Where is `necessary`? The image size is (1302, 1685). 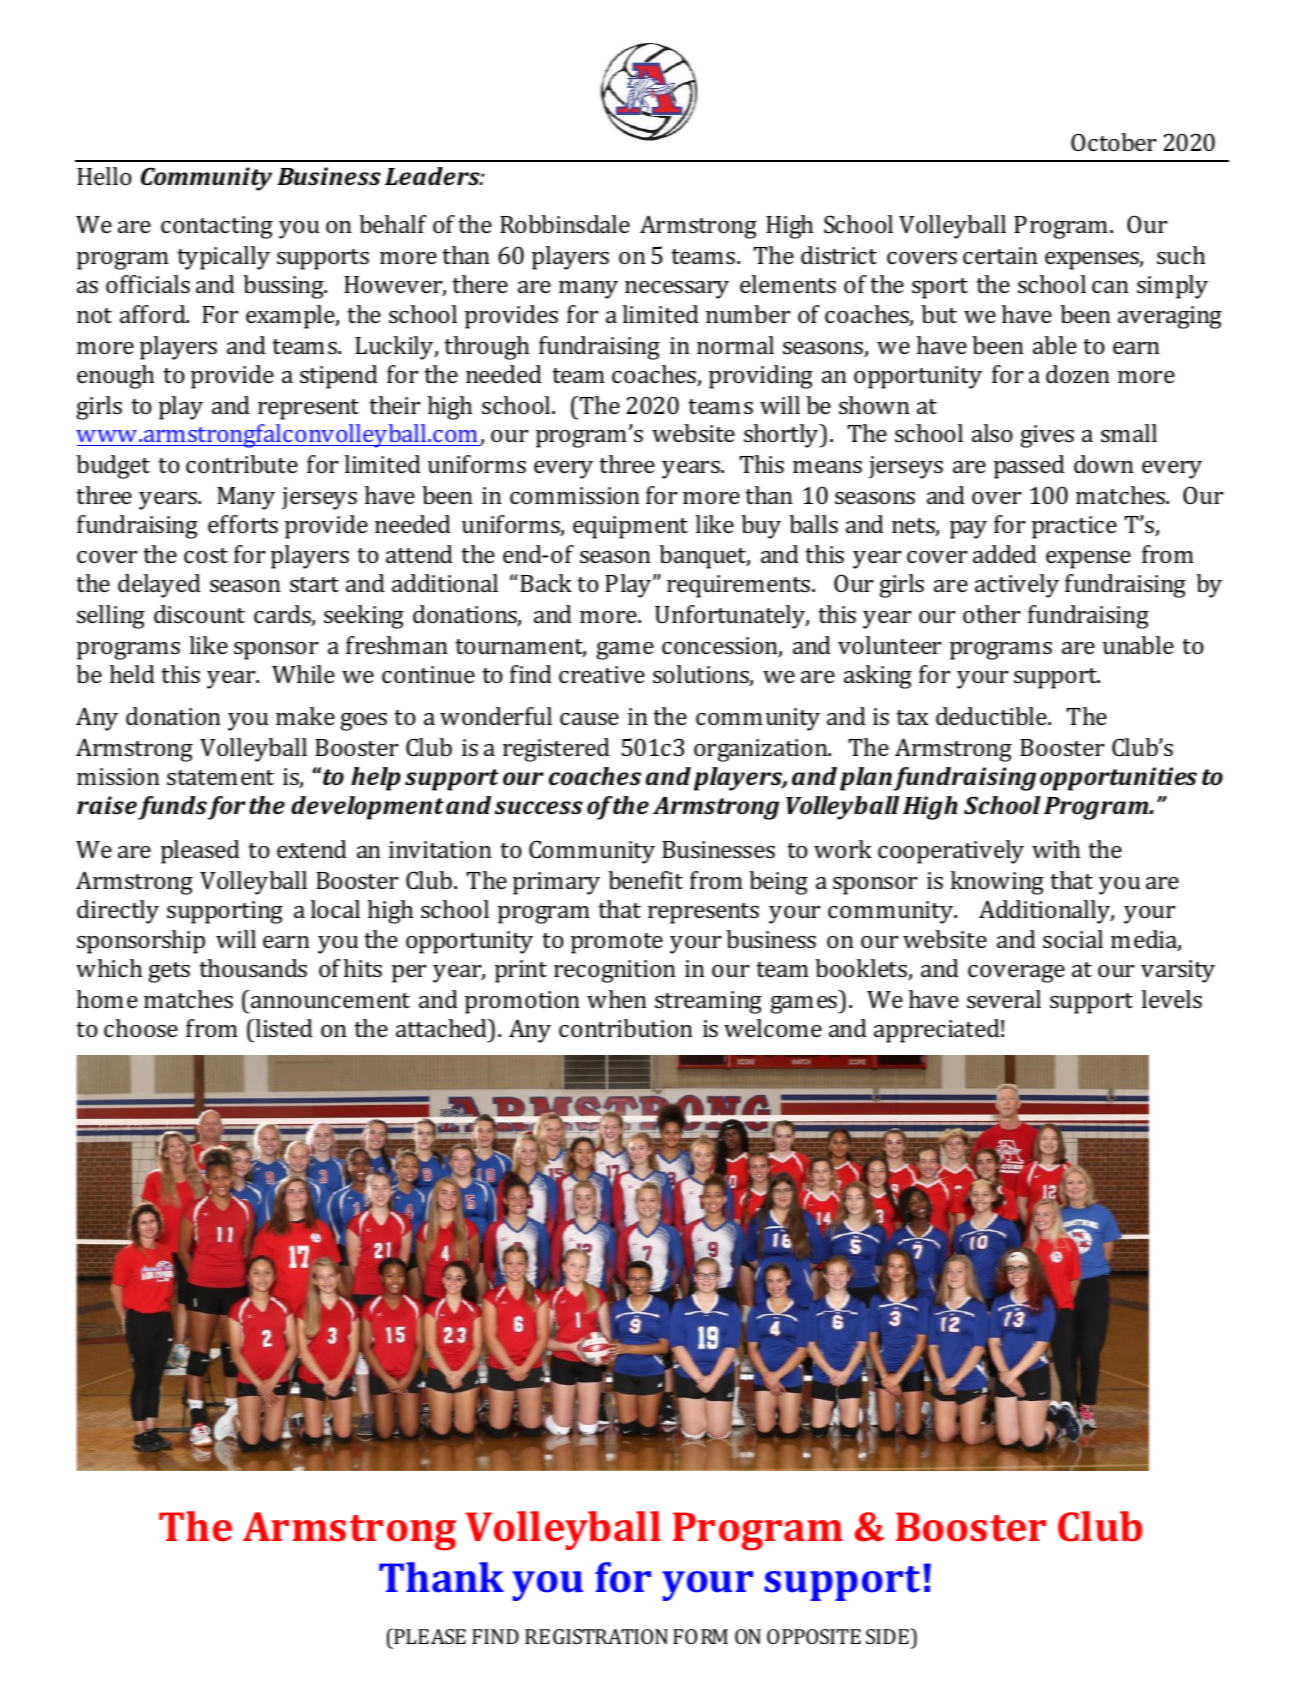 necessary is located at coordinates (677, 290).
